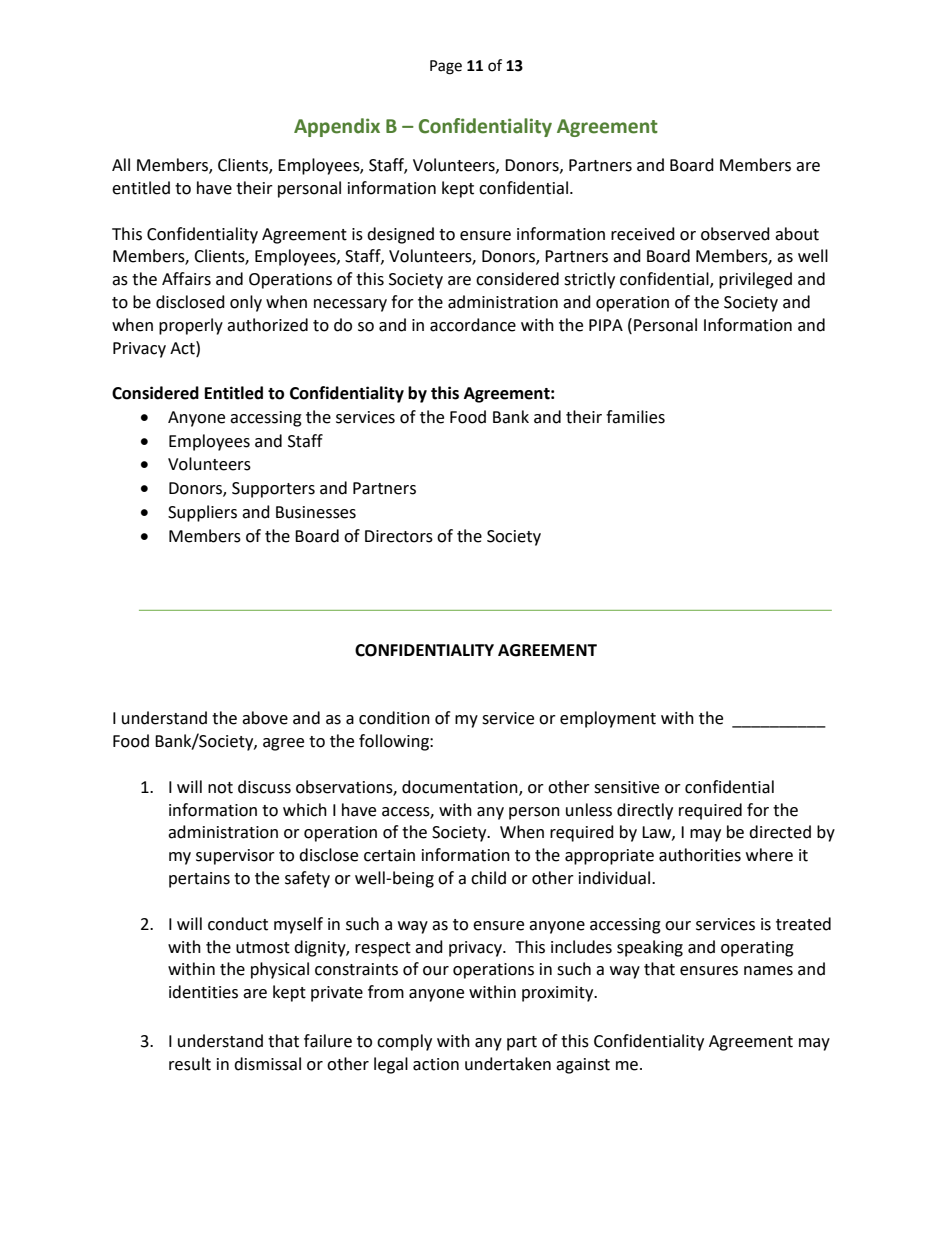  Describe the element at coordinates (121, 164) in the screenshot. I see `All` at that location.
